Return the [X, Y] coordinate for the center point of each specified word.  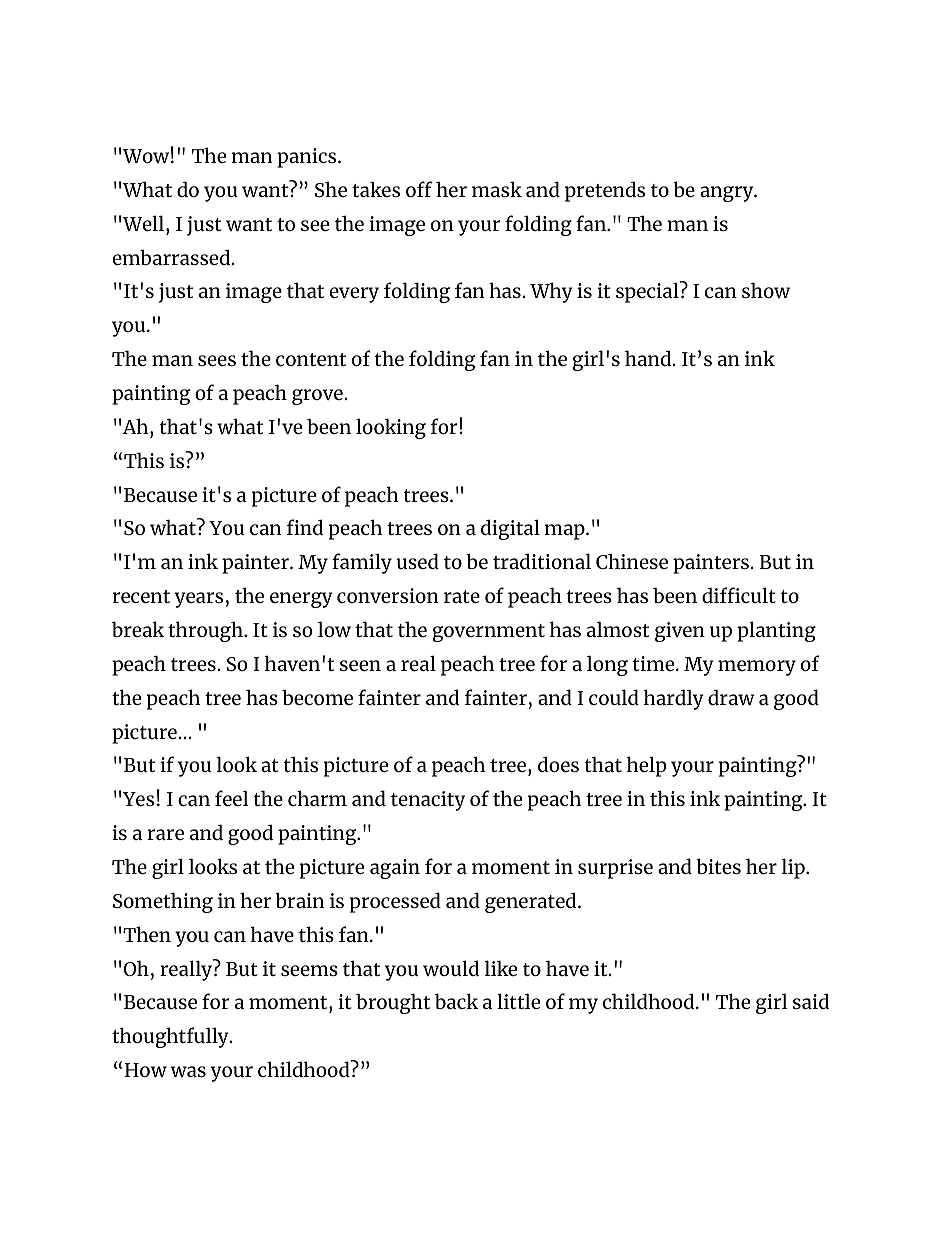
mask [497, 189]
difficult [739, 595]
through [206, 631]
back [456, 1001]
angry [728, 194]
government [488, 633]
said [811, 1001]
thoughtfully [171, 1037]
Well [145, 223]
